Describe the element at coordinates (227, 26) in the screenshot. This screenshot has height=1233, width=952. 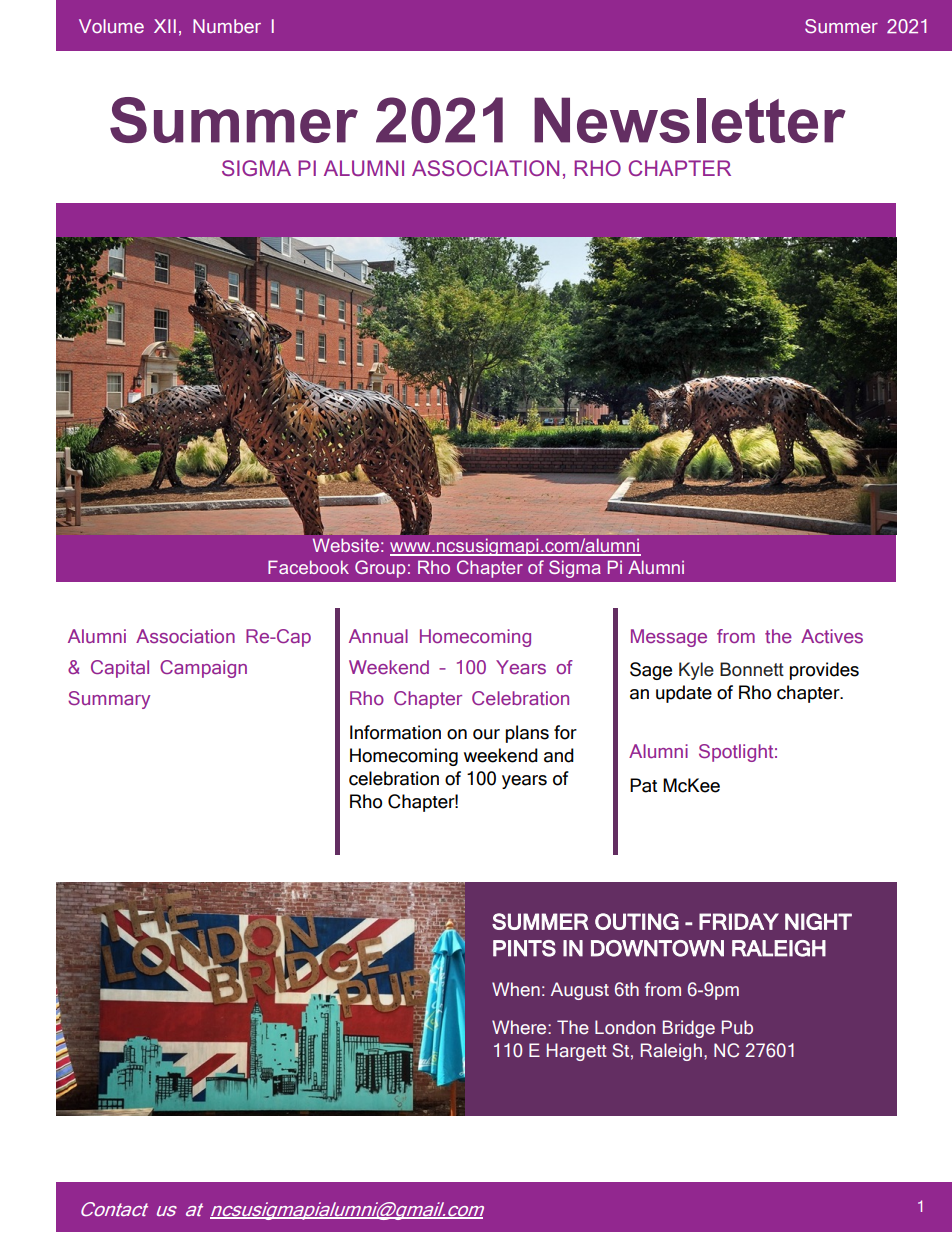
I see `Number` at that location.
